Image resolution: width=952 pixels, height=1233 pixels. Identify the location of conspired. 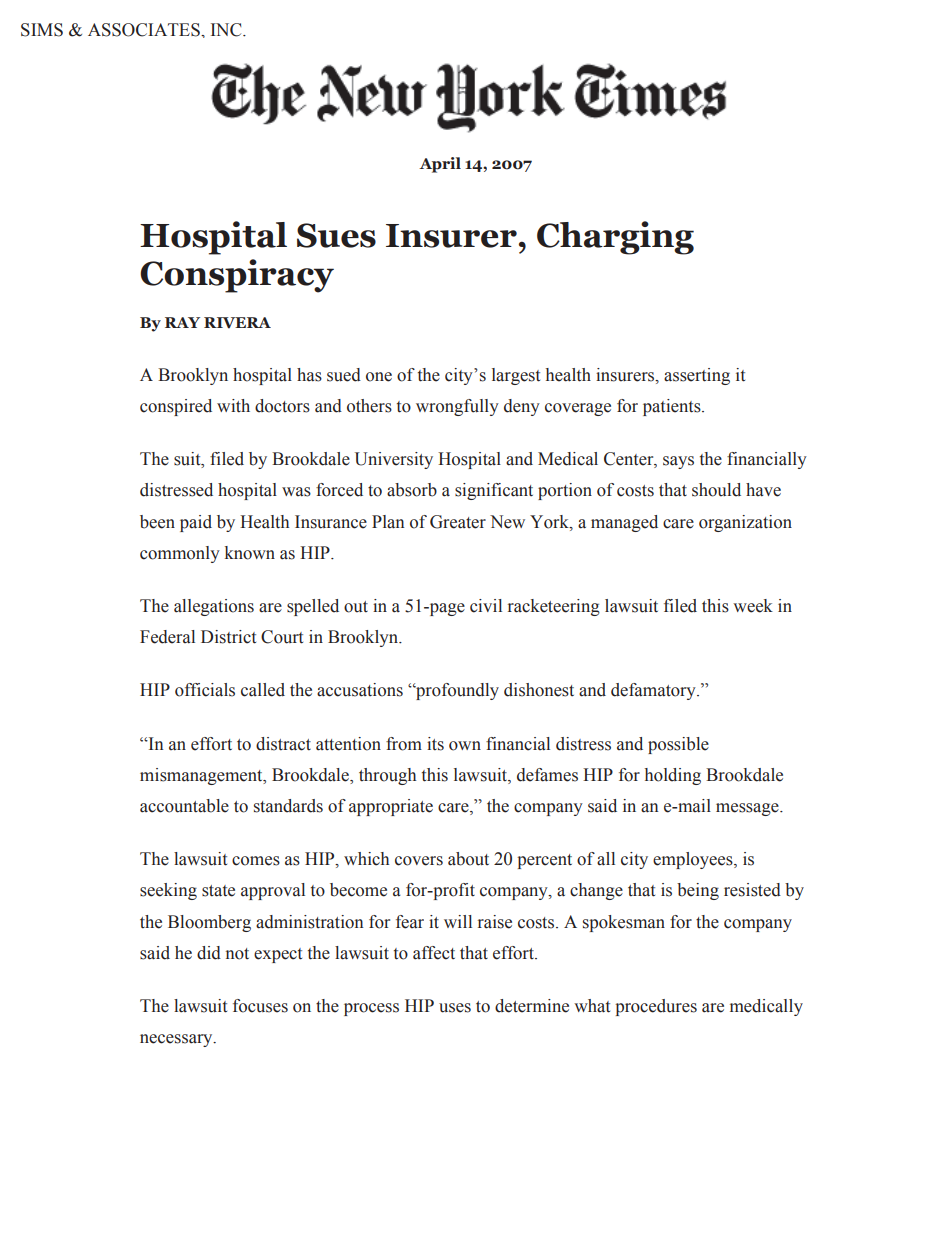
(176, 407).
